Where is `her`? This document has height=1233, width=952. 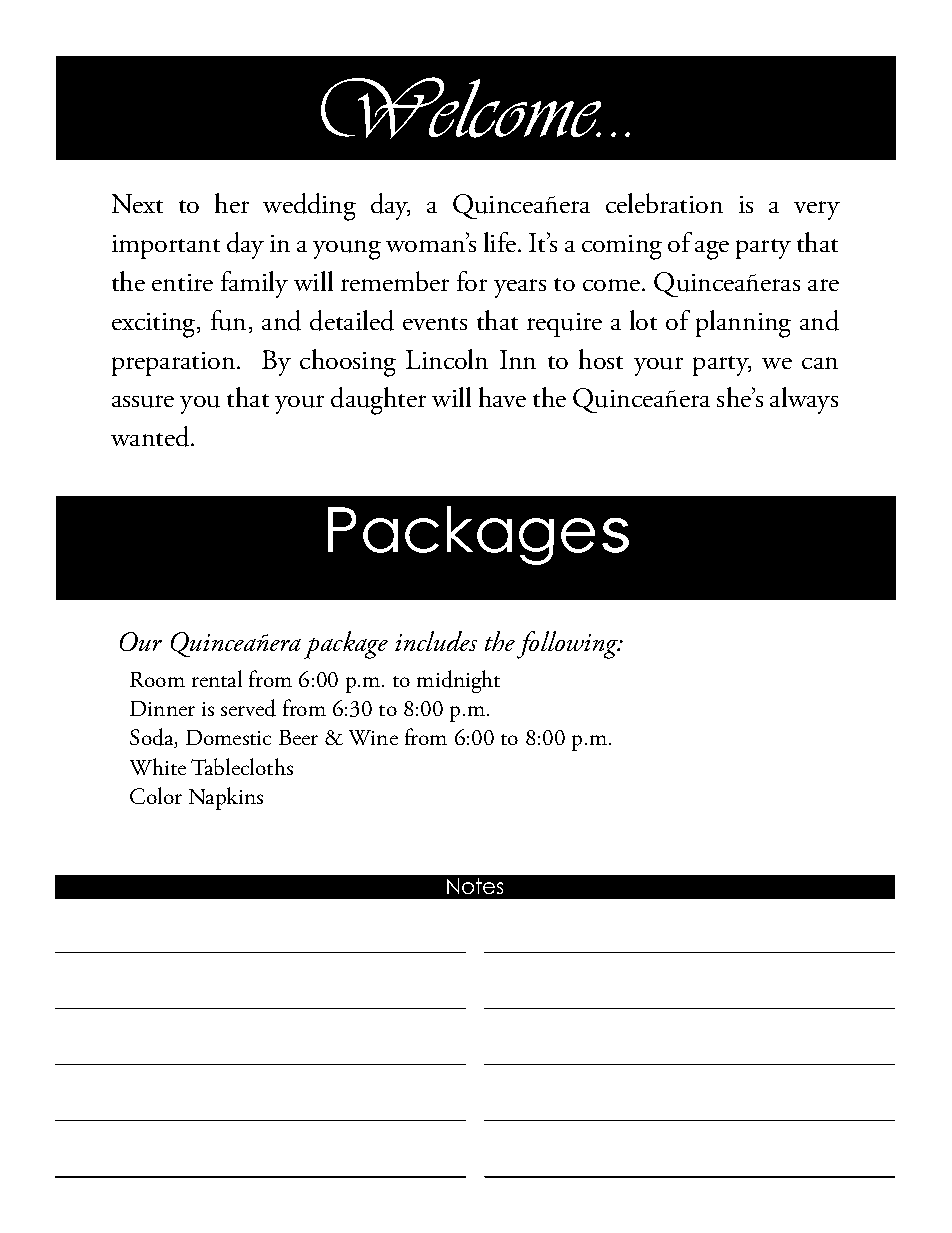 her is located at coordinates (232, 203).
